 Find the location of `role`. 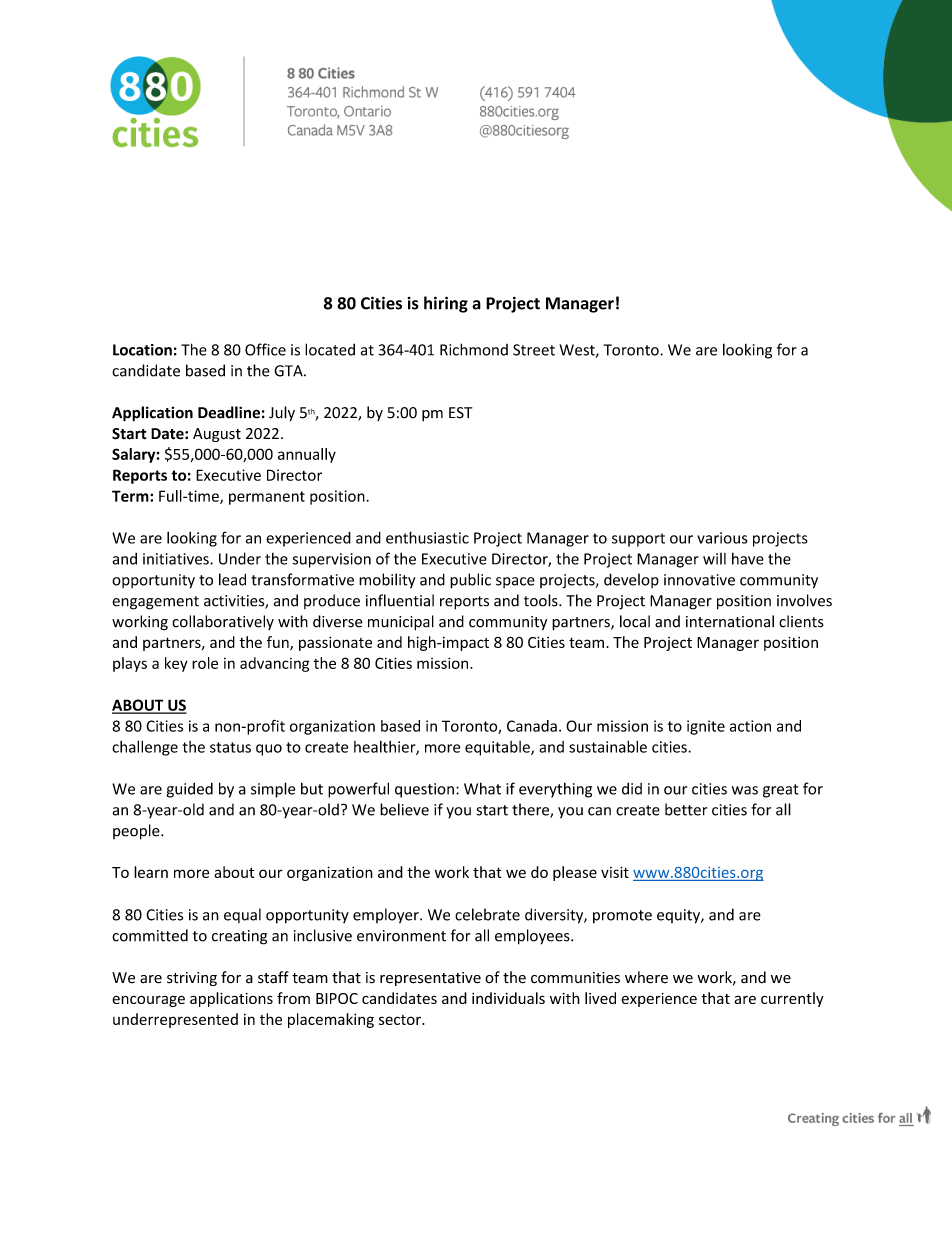

role is located at coordinates (205, 663).
